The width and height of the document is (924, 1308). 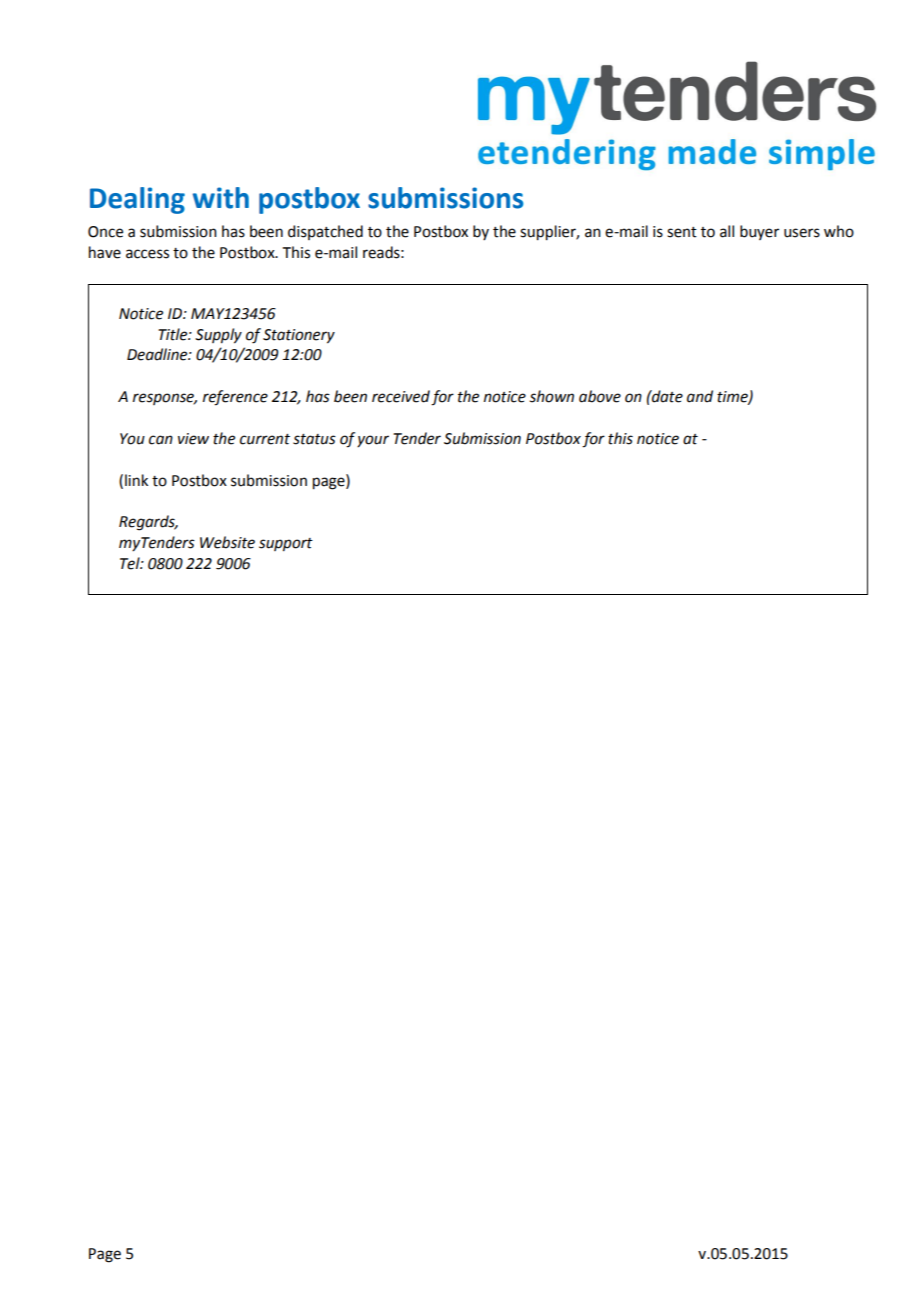 What do you see at coordinates (401, 396) in the document?
I see `received` at bounding box center [401, 396].
